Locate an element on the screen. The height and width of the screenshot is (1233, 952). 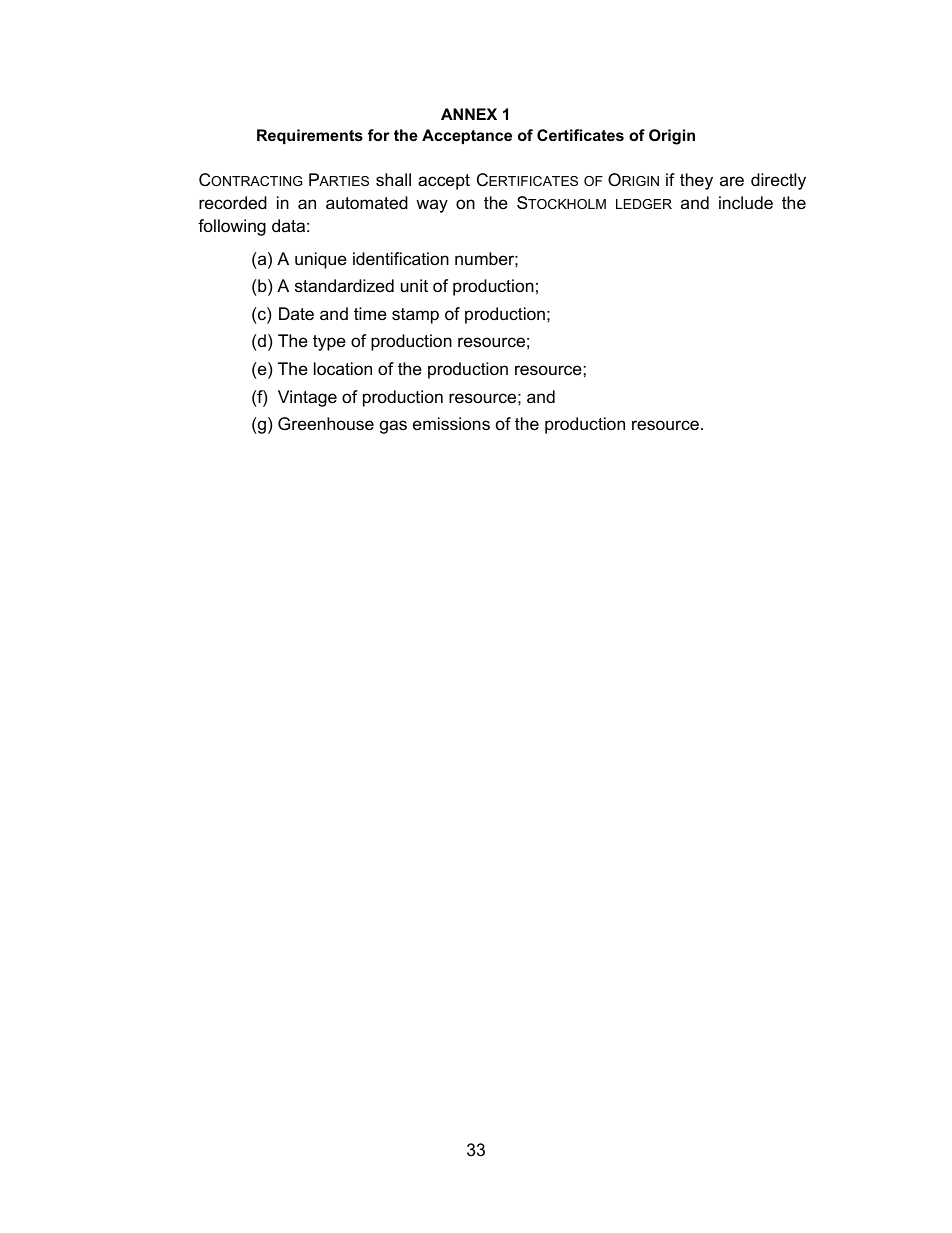
shall is located at coordinates (393, 180).
